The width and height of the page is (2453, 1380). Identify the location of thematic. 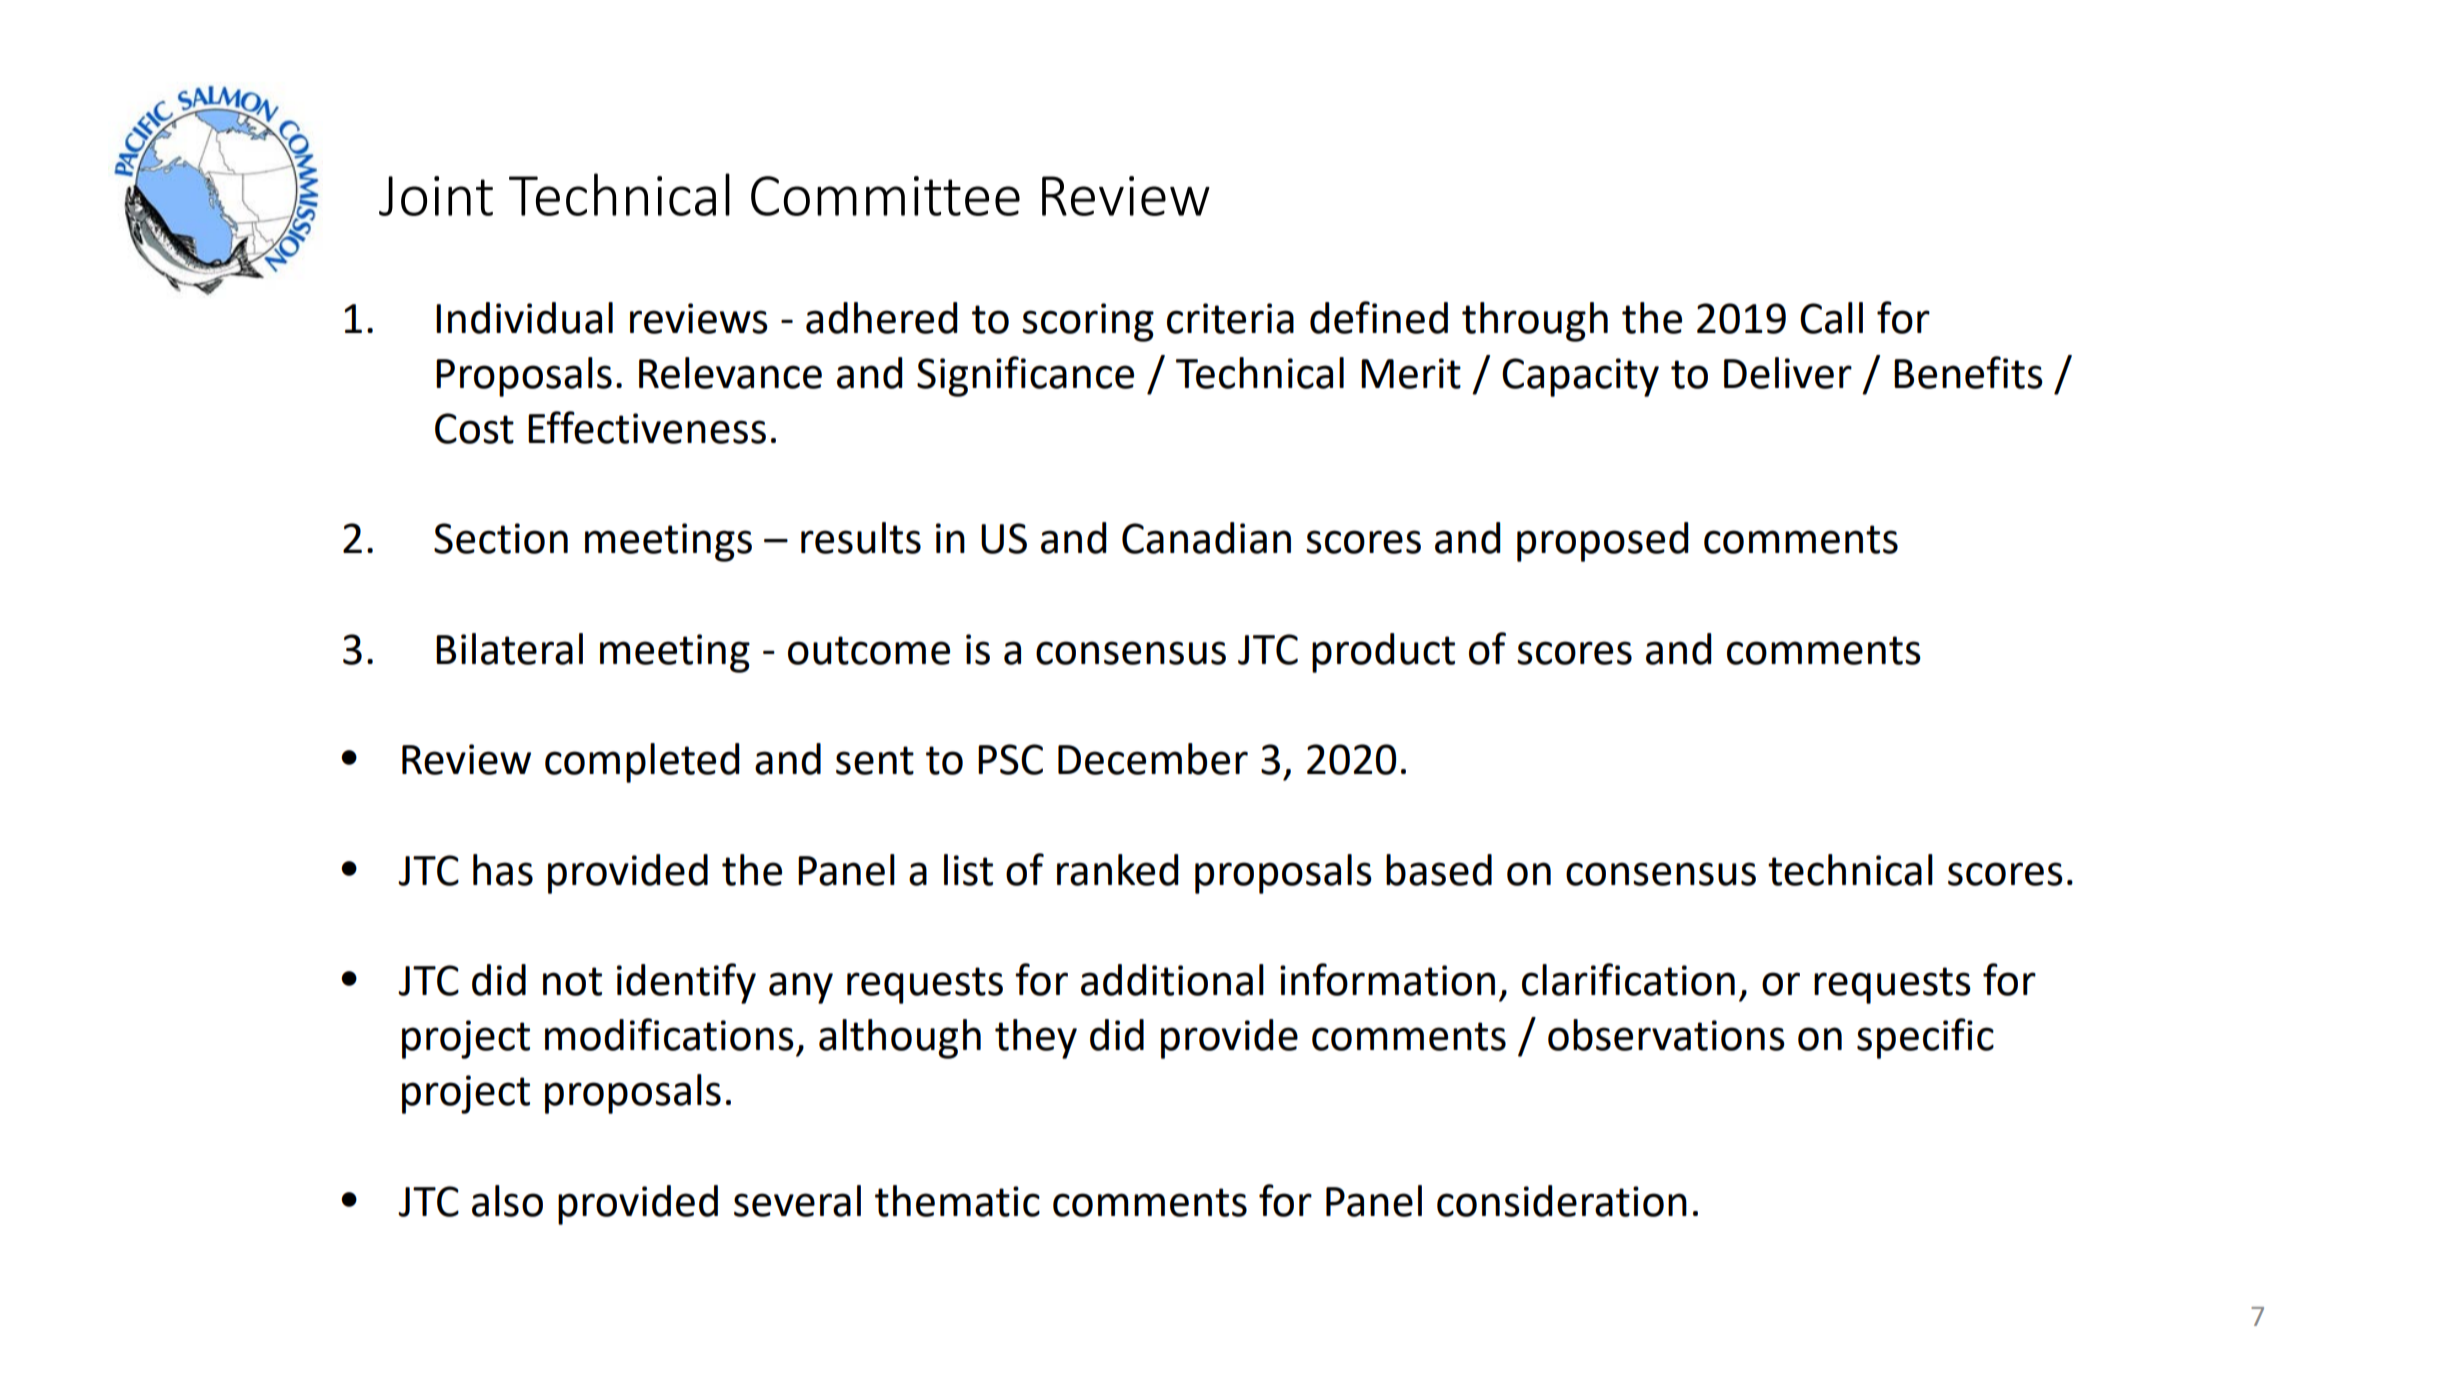
(957, 1201).
